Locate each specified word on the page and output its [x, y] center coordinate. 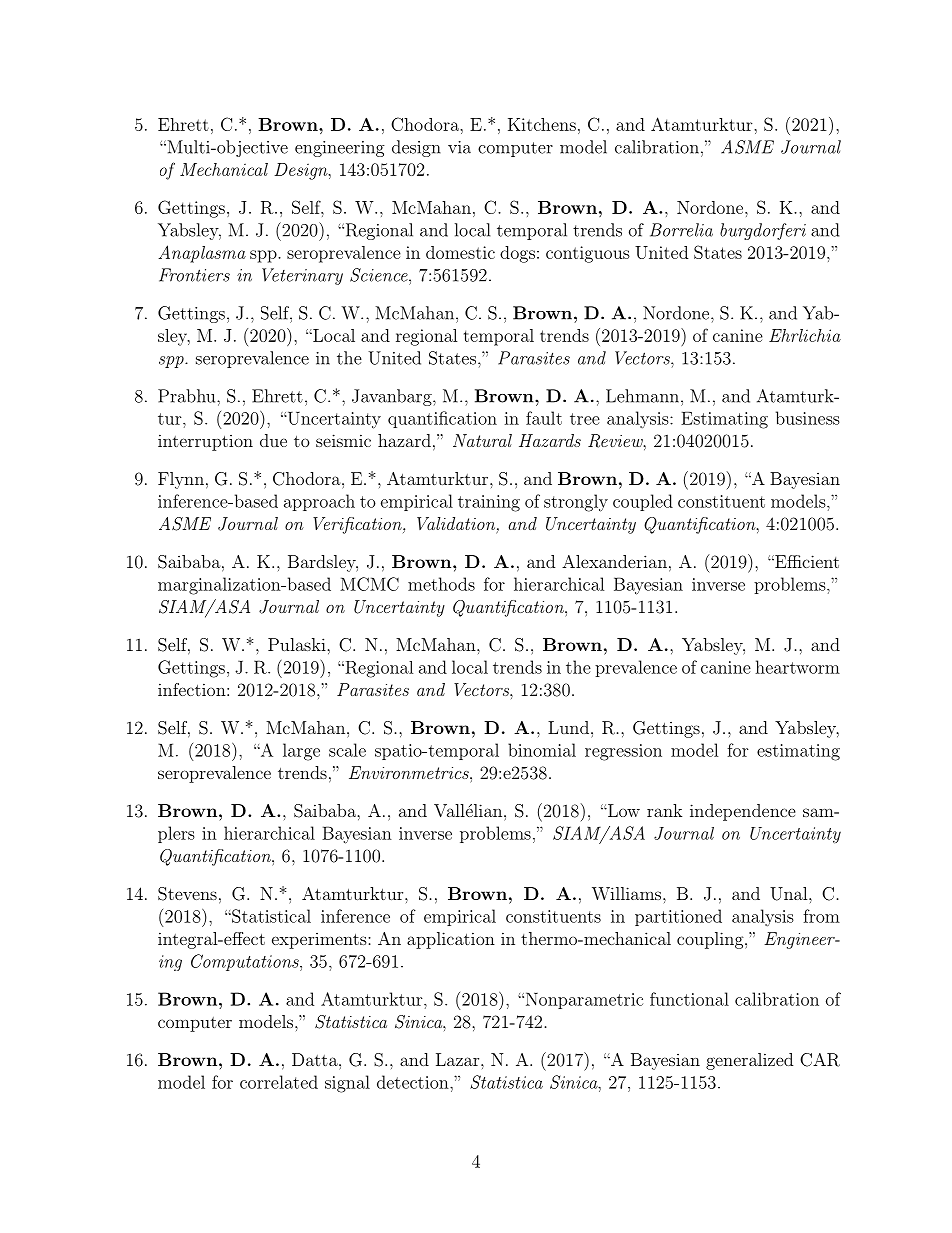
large [301, 752]
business [808, 418]
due [273, 440]
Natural [482, 440]
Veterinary [302, 276]
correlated [279, 1082]
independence [743, 812]
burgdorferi [763, 231]
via [459, 147]
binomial [542, 750]
